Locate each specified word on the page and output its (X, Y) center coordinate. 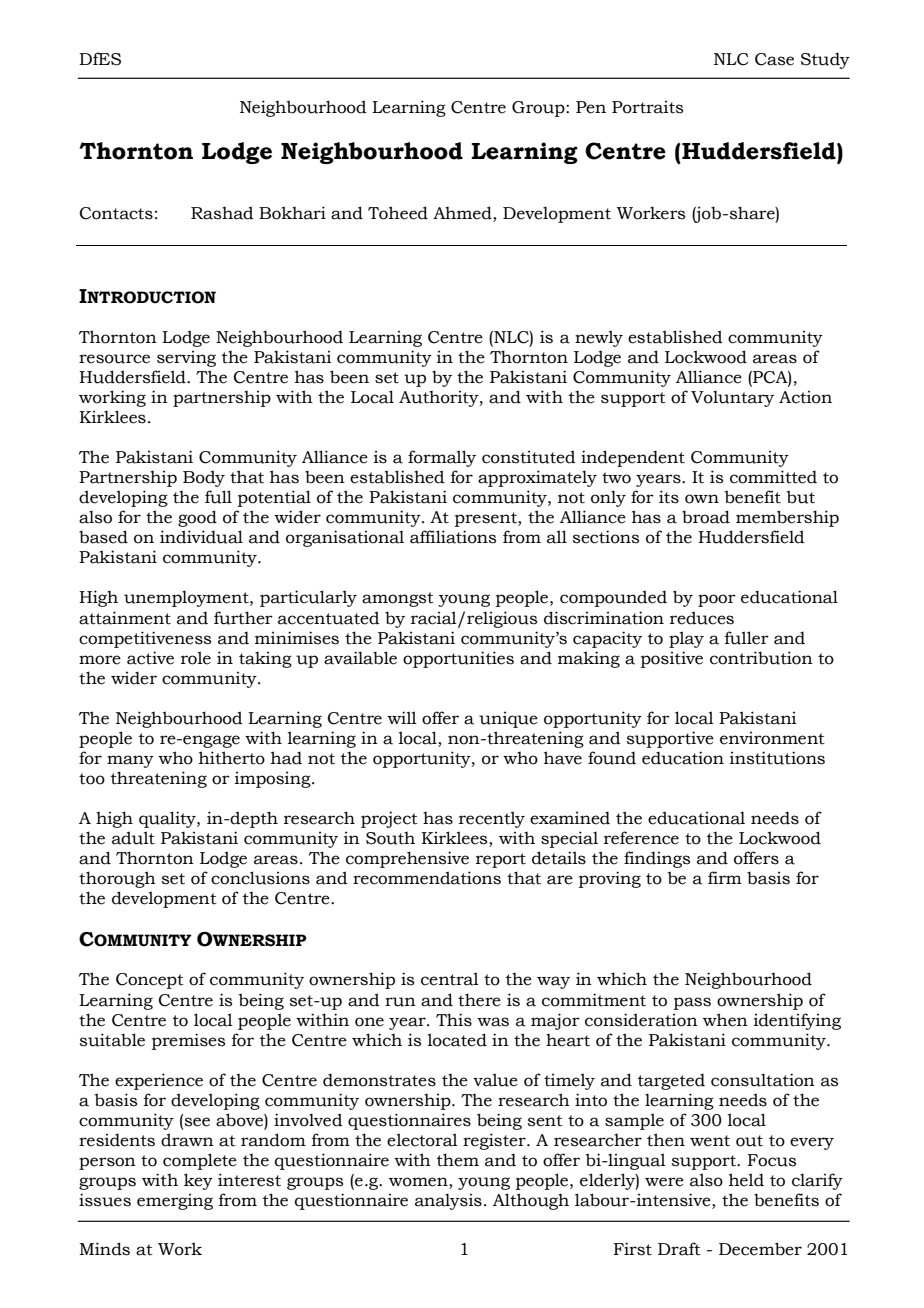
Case (774, 59)
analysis (448, 1201)
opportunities (458, 659)
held (746, 1180)
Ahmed (463, 214)
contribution (761, 658)
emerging (175, 1202)
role (196, 658)
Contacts (116, 213)
